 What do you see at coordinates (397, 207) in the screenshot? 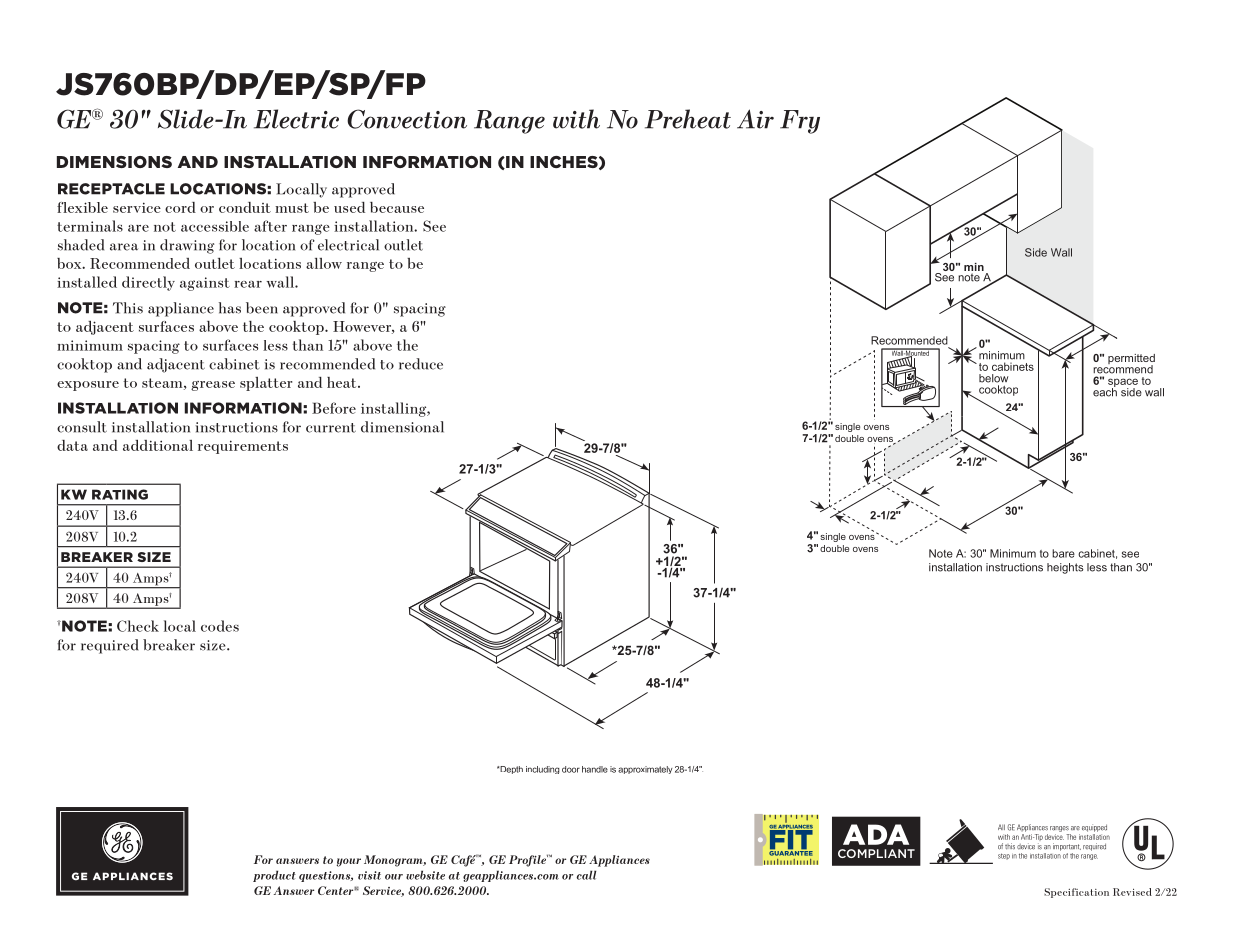
I see `because` at bounding box center [397, 207].
